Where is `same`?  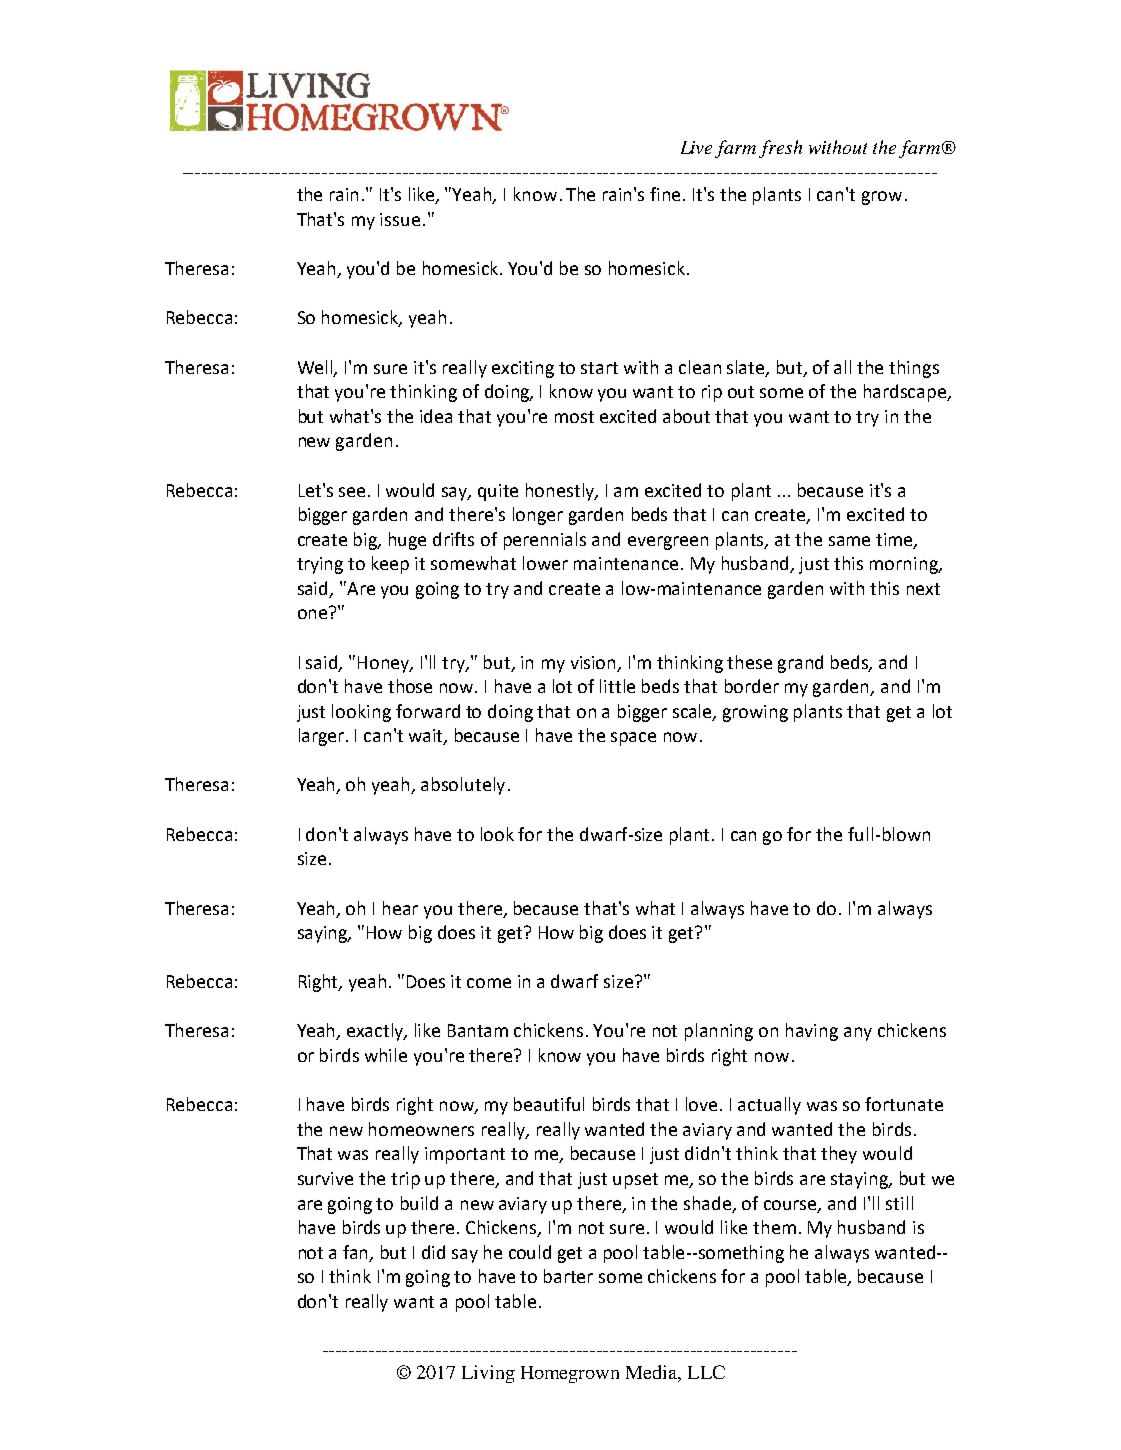
same is located at coordinates (849, 541).
